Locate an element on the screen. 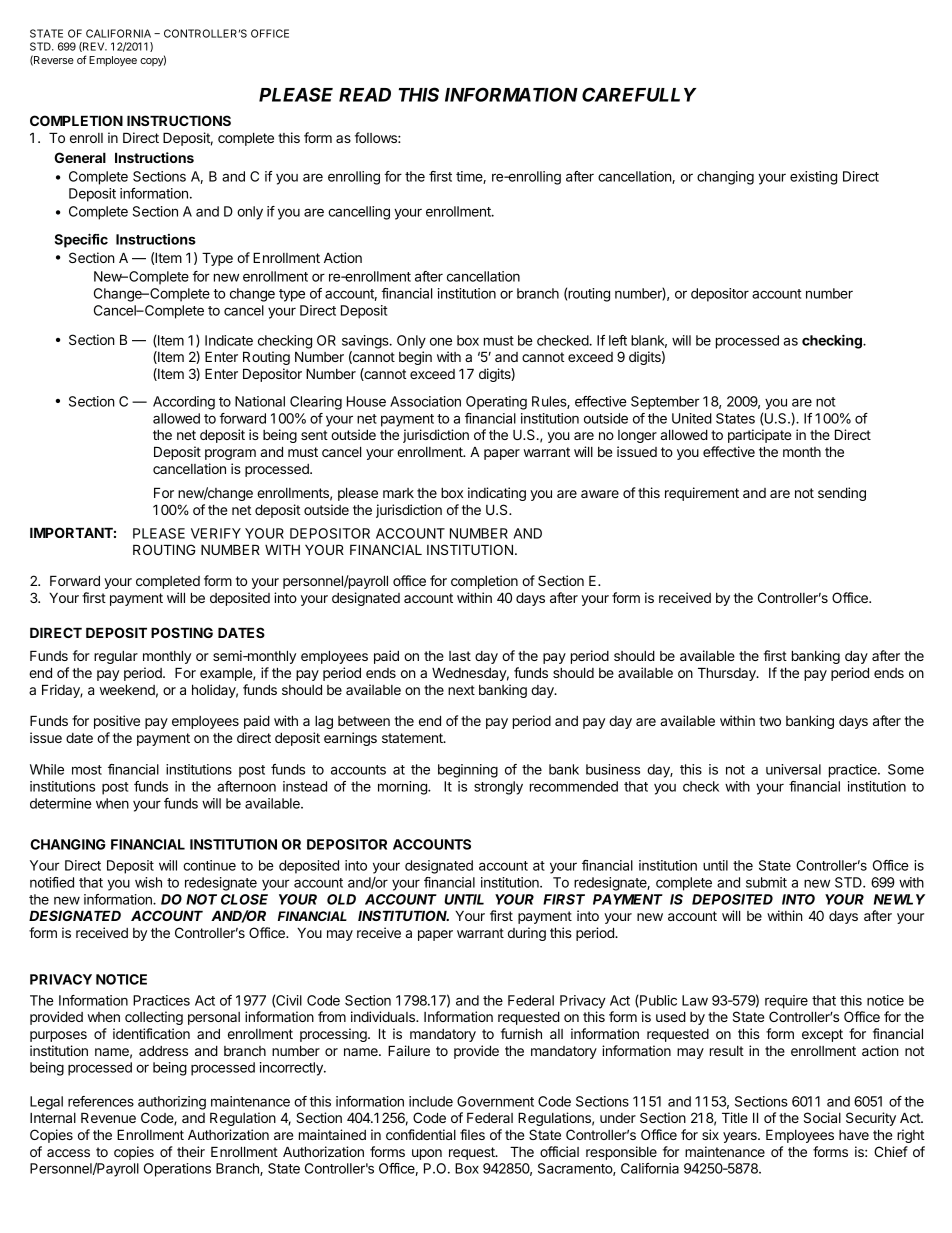 The image size is (952, 1233). last is located at coordinates (460, 656).
